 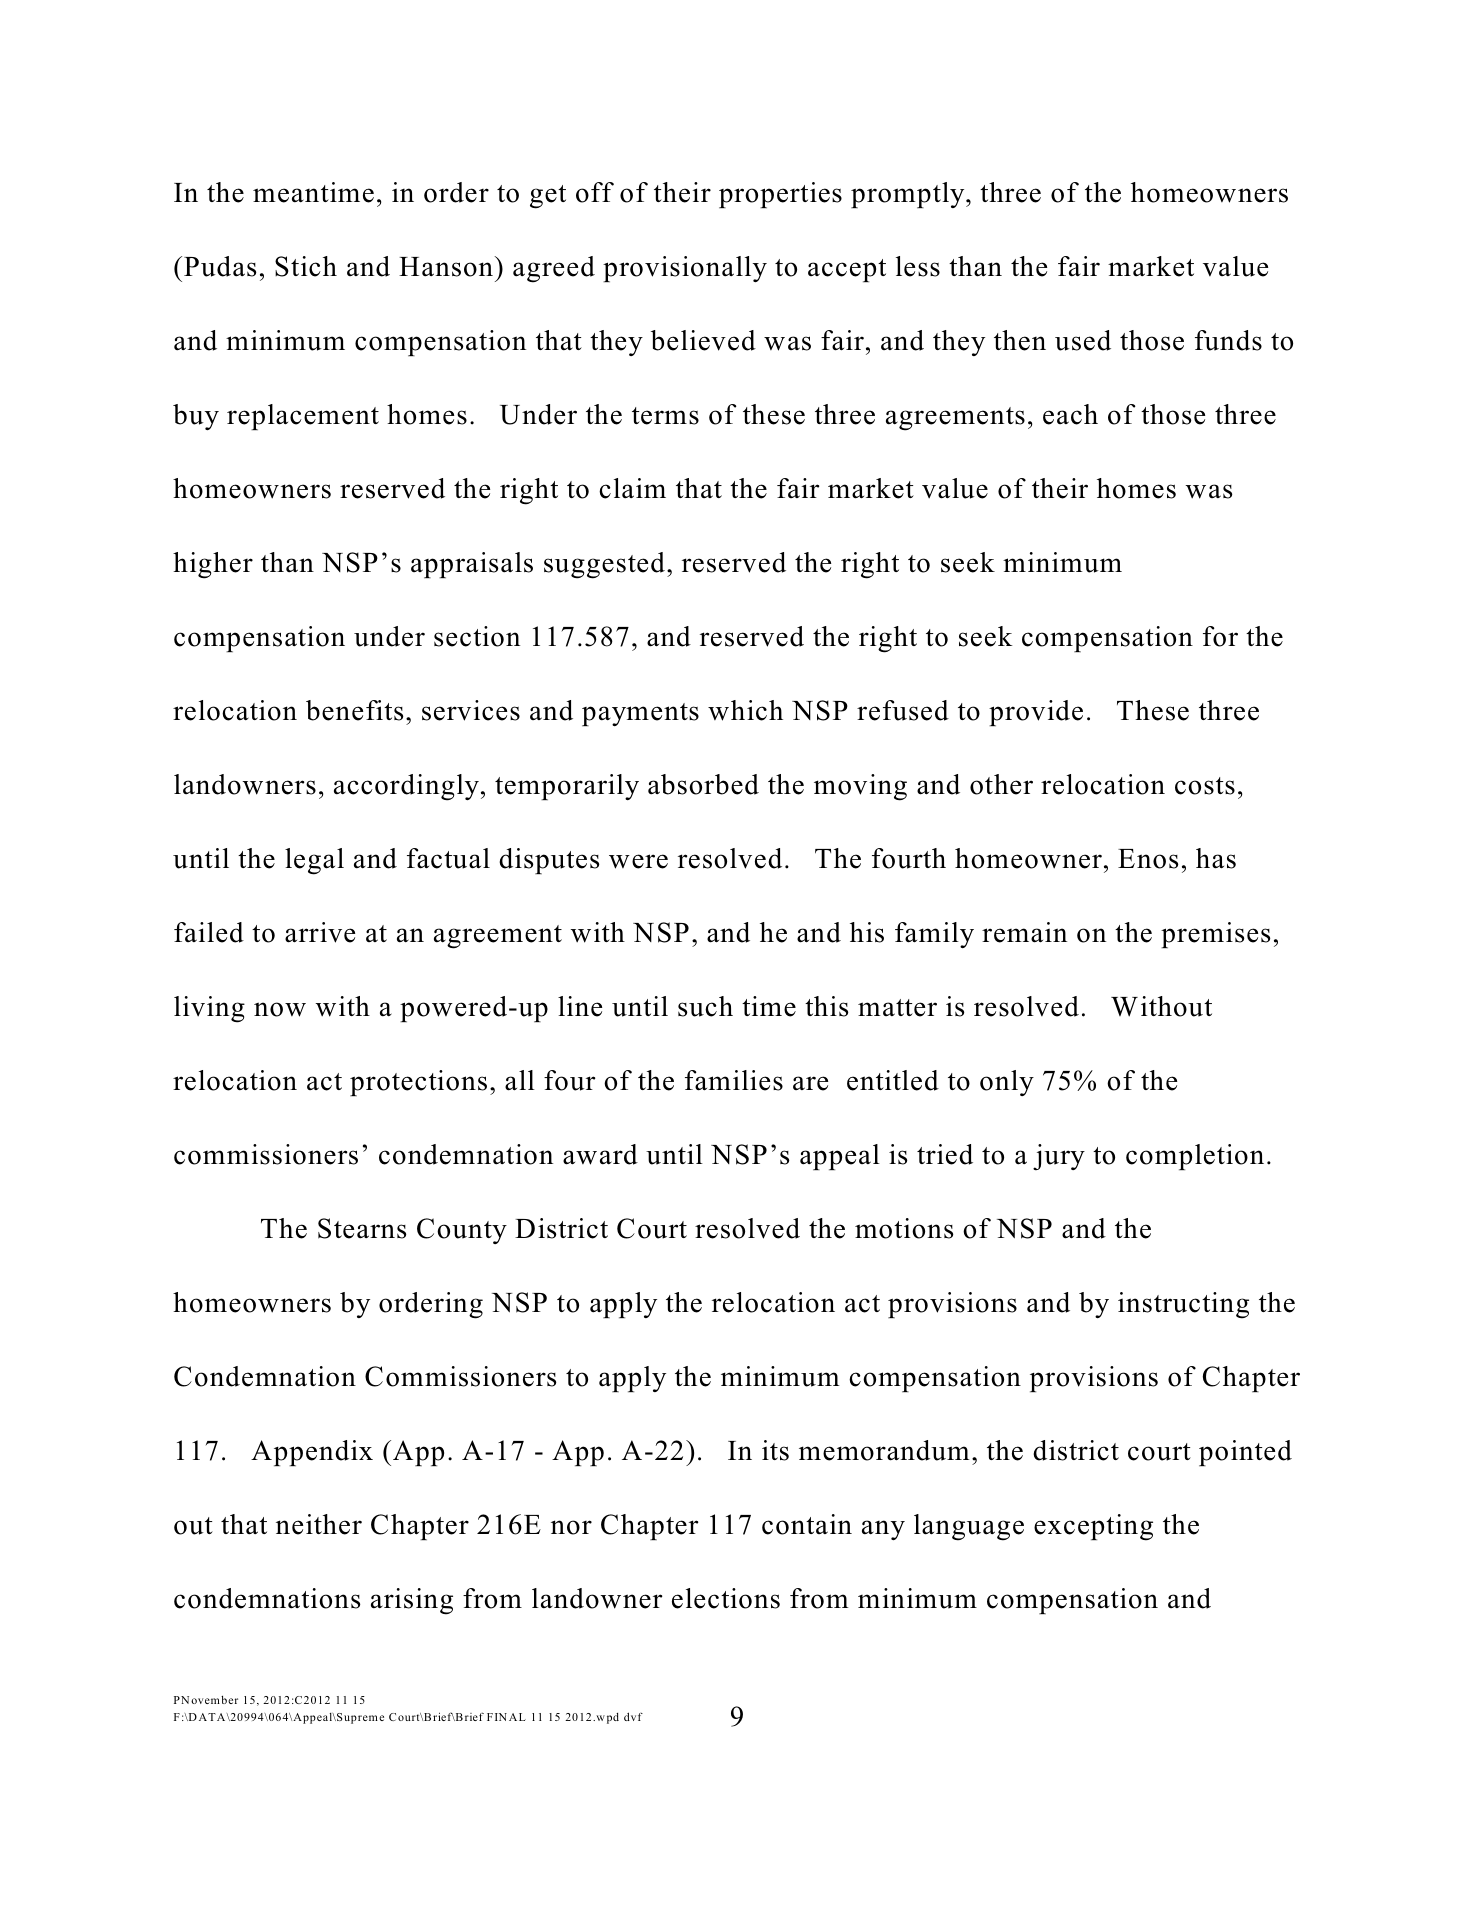 What do you see at coordinates (319, 1524) in the screenshot?
I see `neither` at bounding box center [319, 1524].
